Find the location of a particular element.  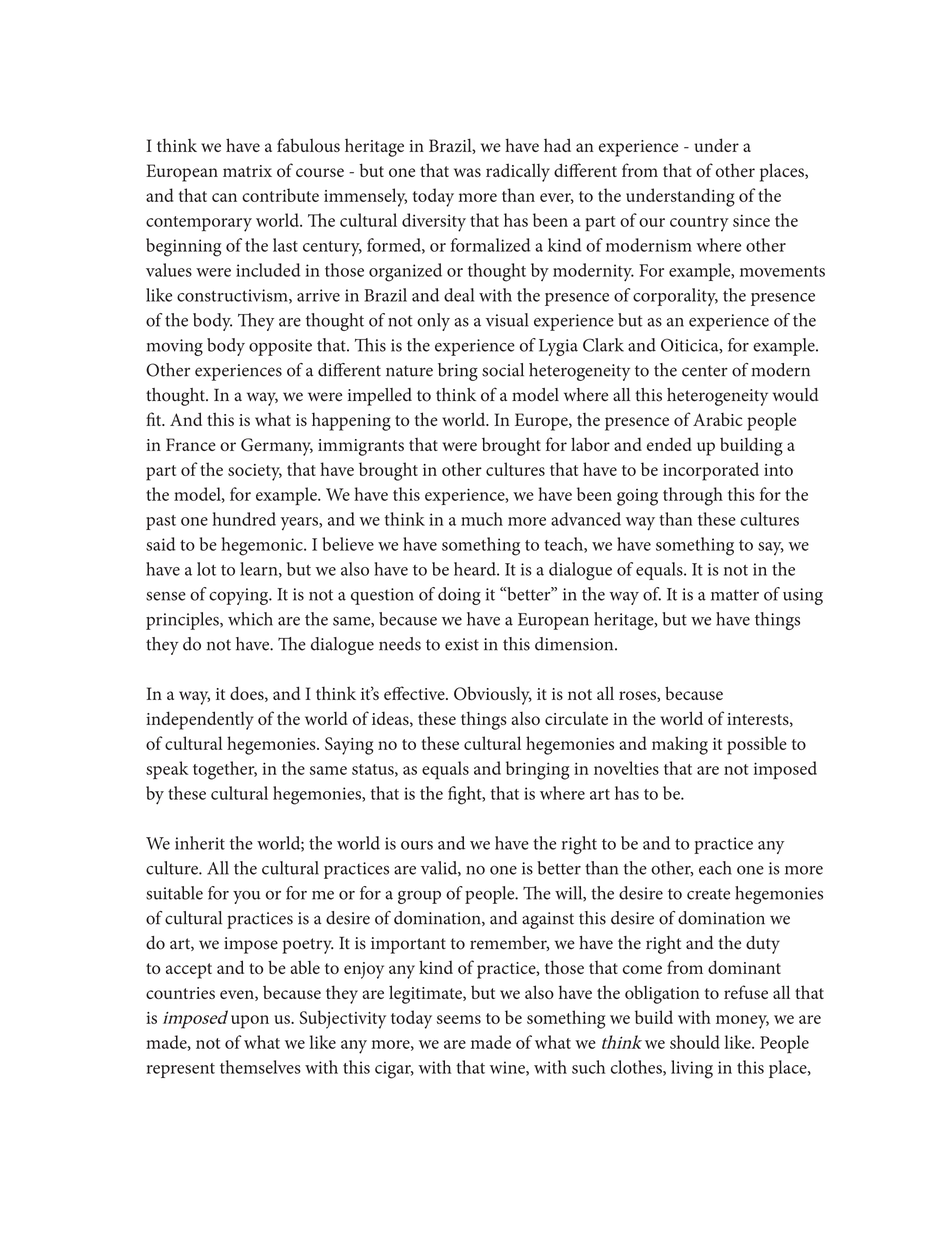

since is located at coordinates (751, 220).
